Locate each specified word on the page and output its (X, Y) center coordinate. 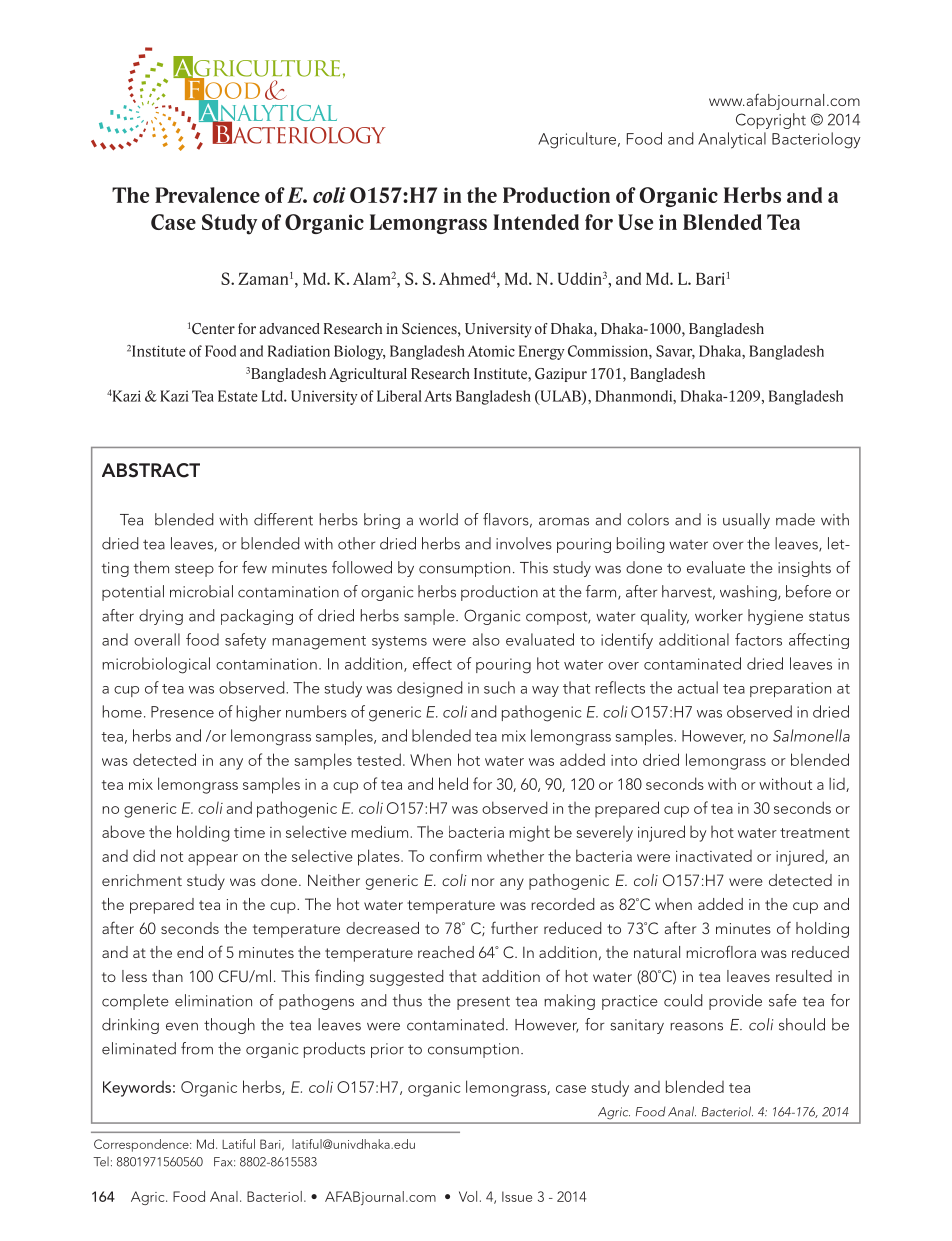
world (438, 519)
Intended (536, 222)
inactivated (714, 856)
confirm (456, 855)
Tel (101, 1162)
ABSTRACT (151, 470)
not (172, 857)
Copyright (771, 121)
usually (746, 521)
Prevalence (207, 195)
